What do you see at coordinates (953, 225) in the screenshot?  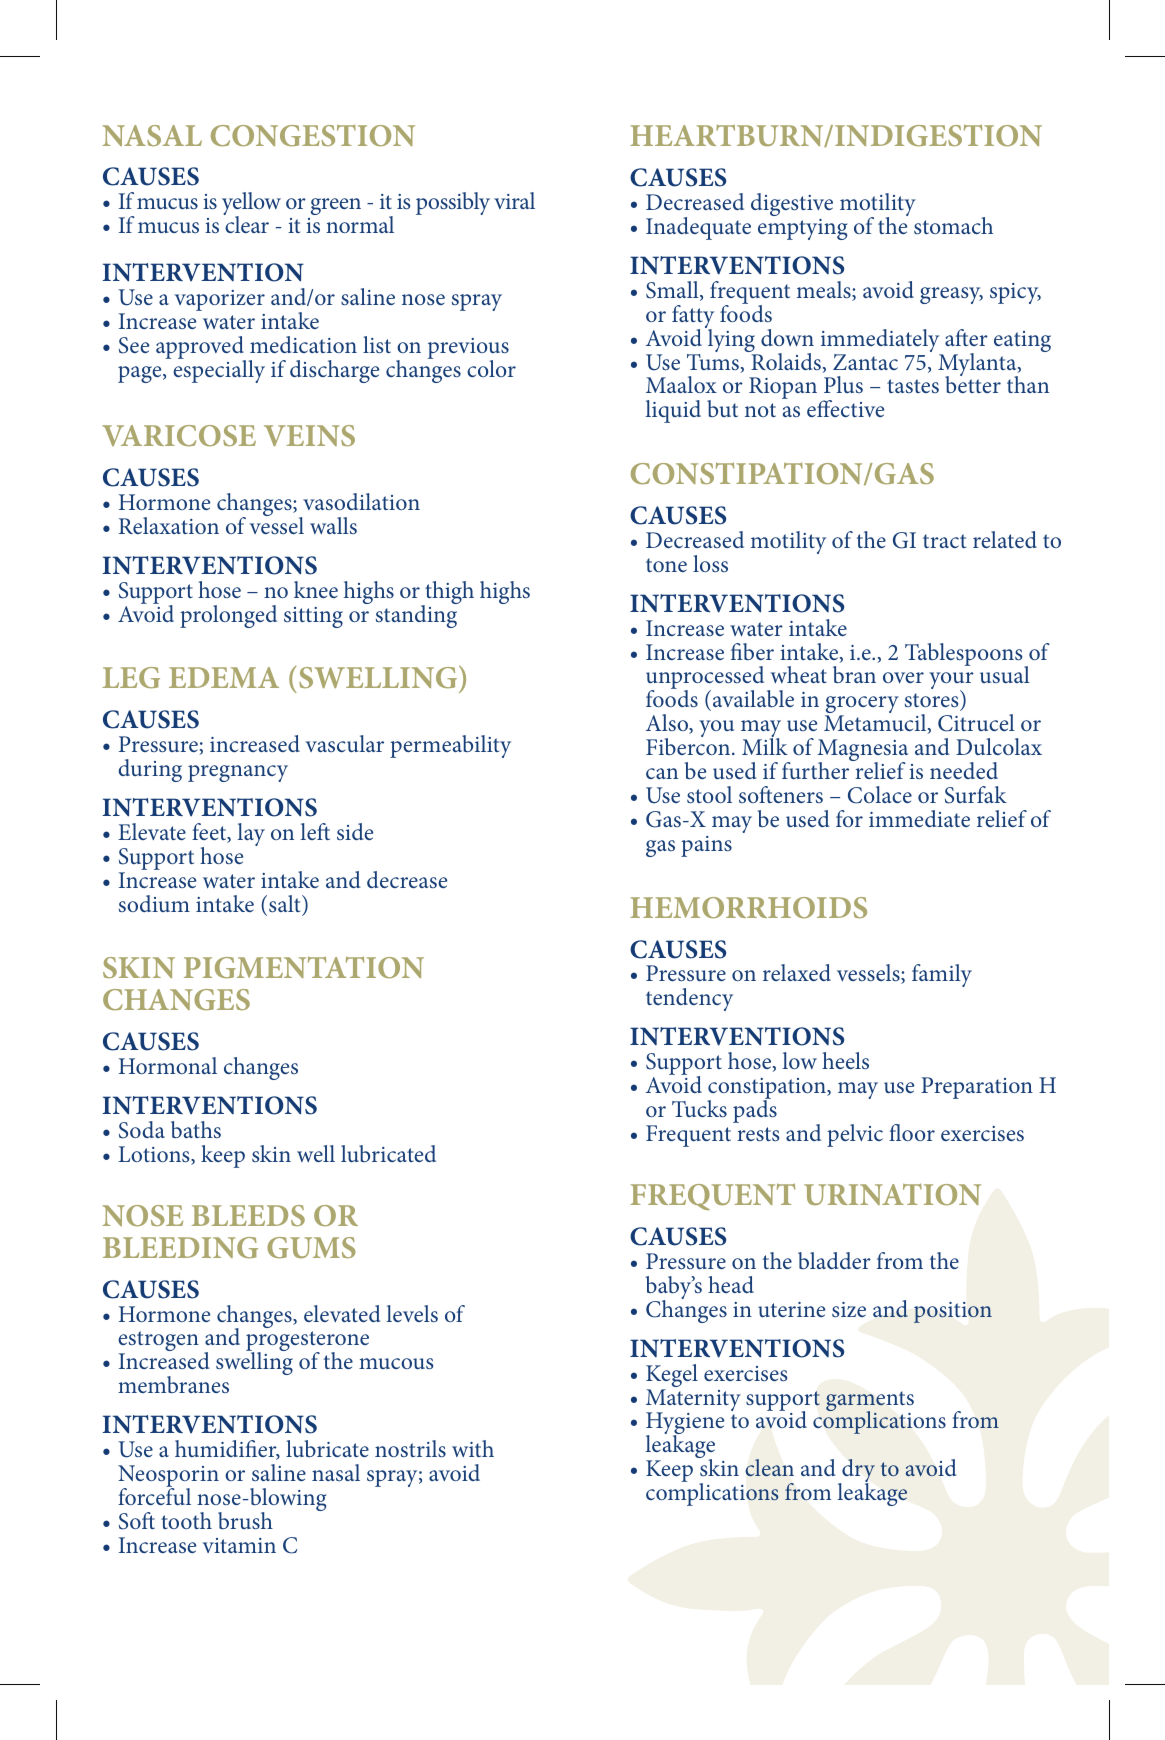 I see `stomach` at bounding box center [953, 225].
